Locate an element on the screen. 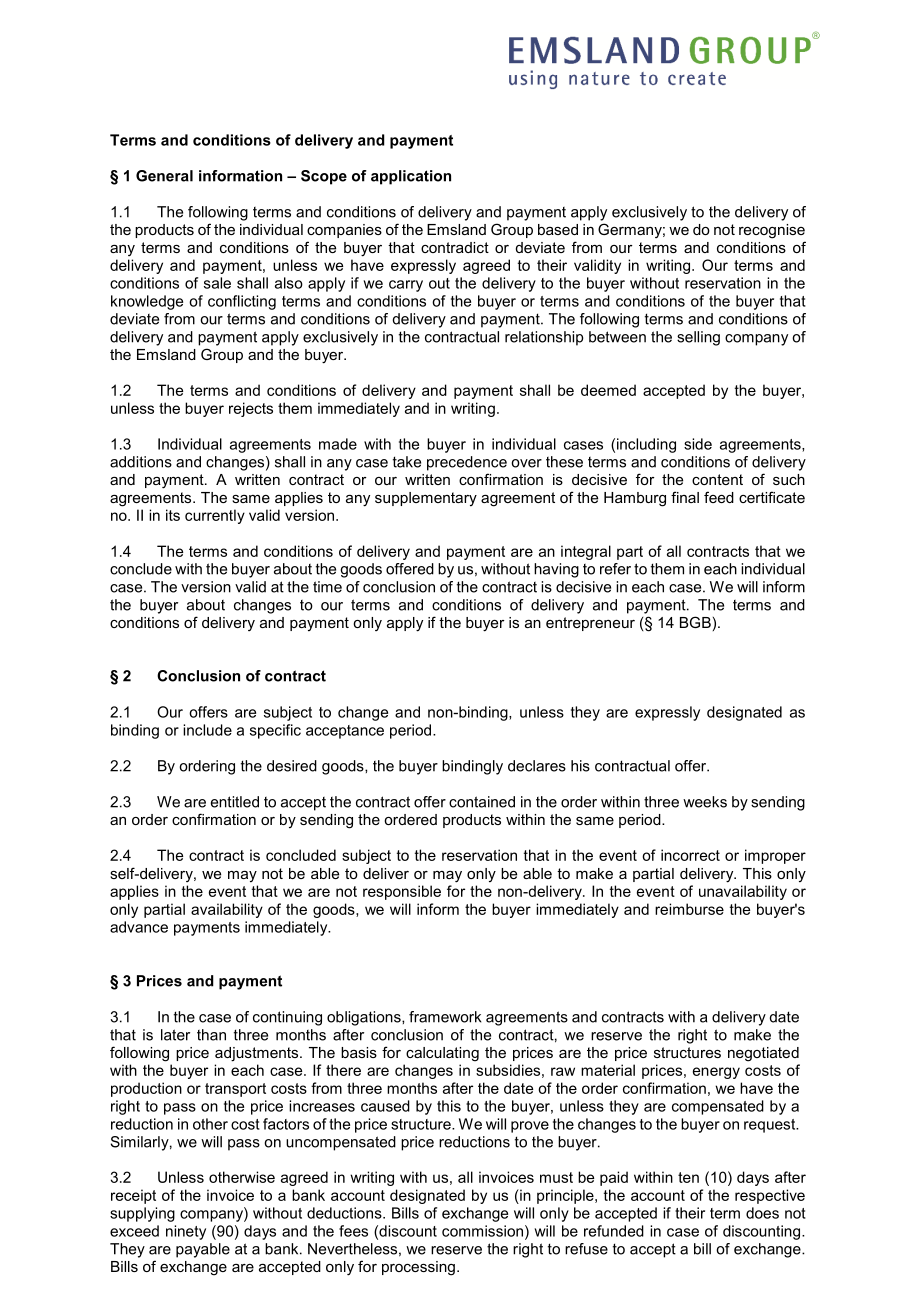  ninety is located at coordinates (186, 1232).
